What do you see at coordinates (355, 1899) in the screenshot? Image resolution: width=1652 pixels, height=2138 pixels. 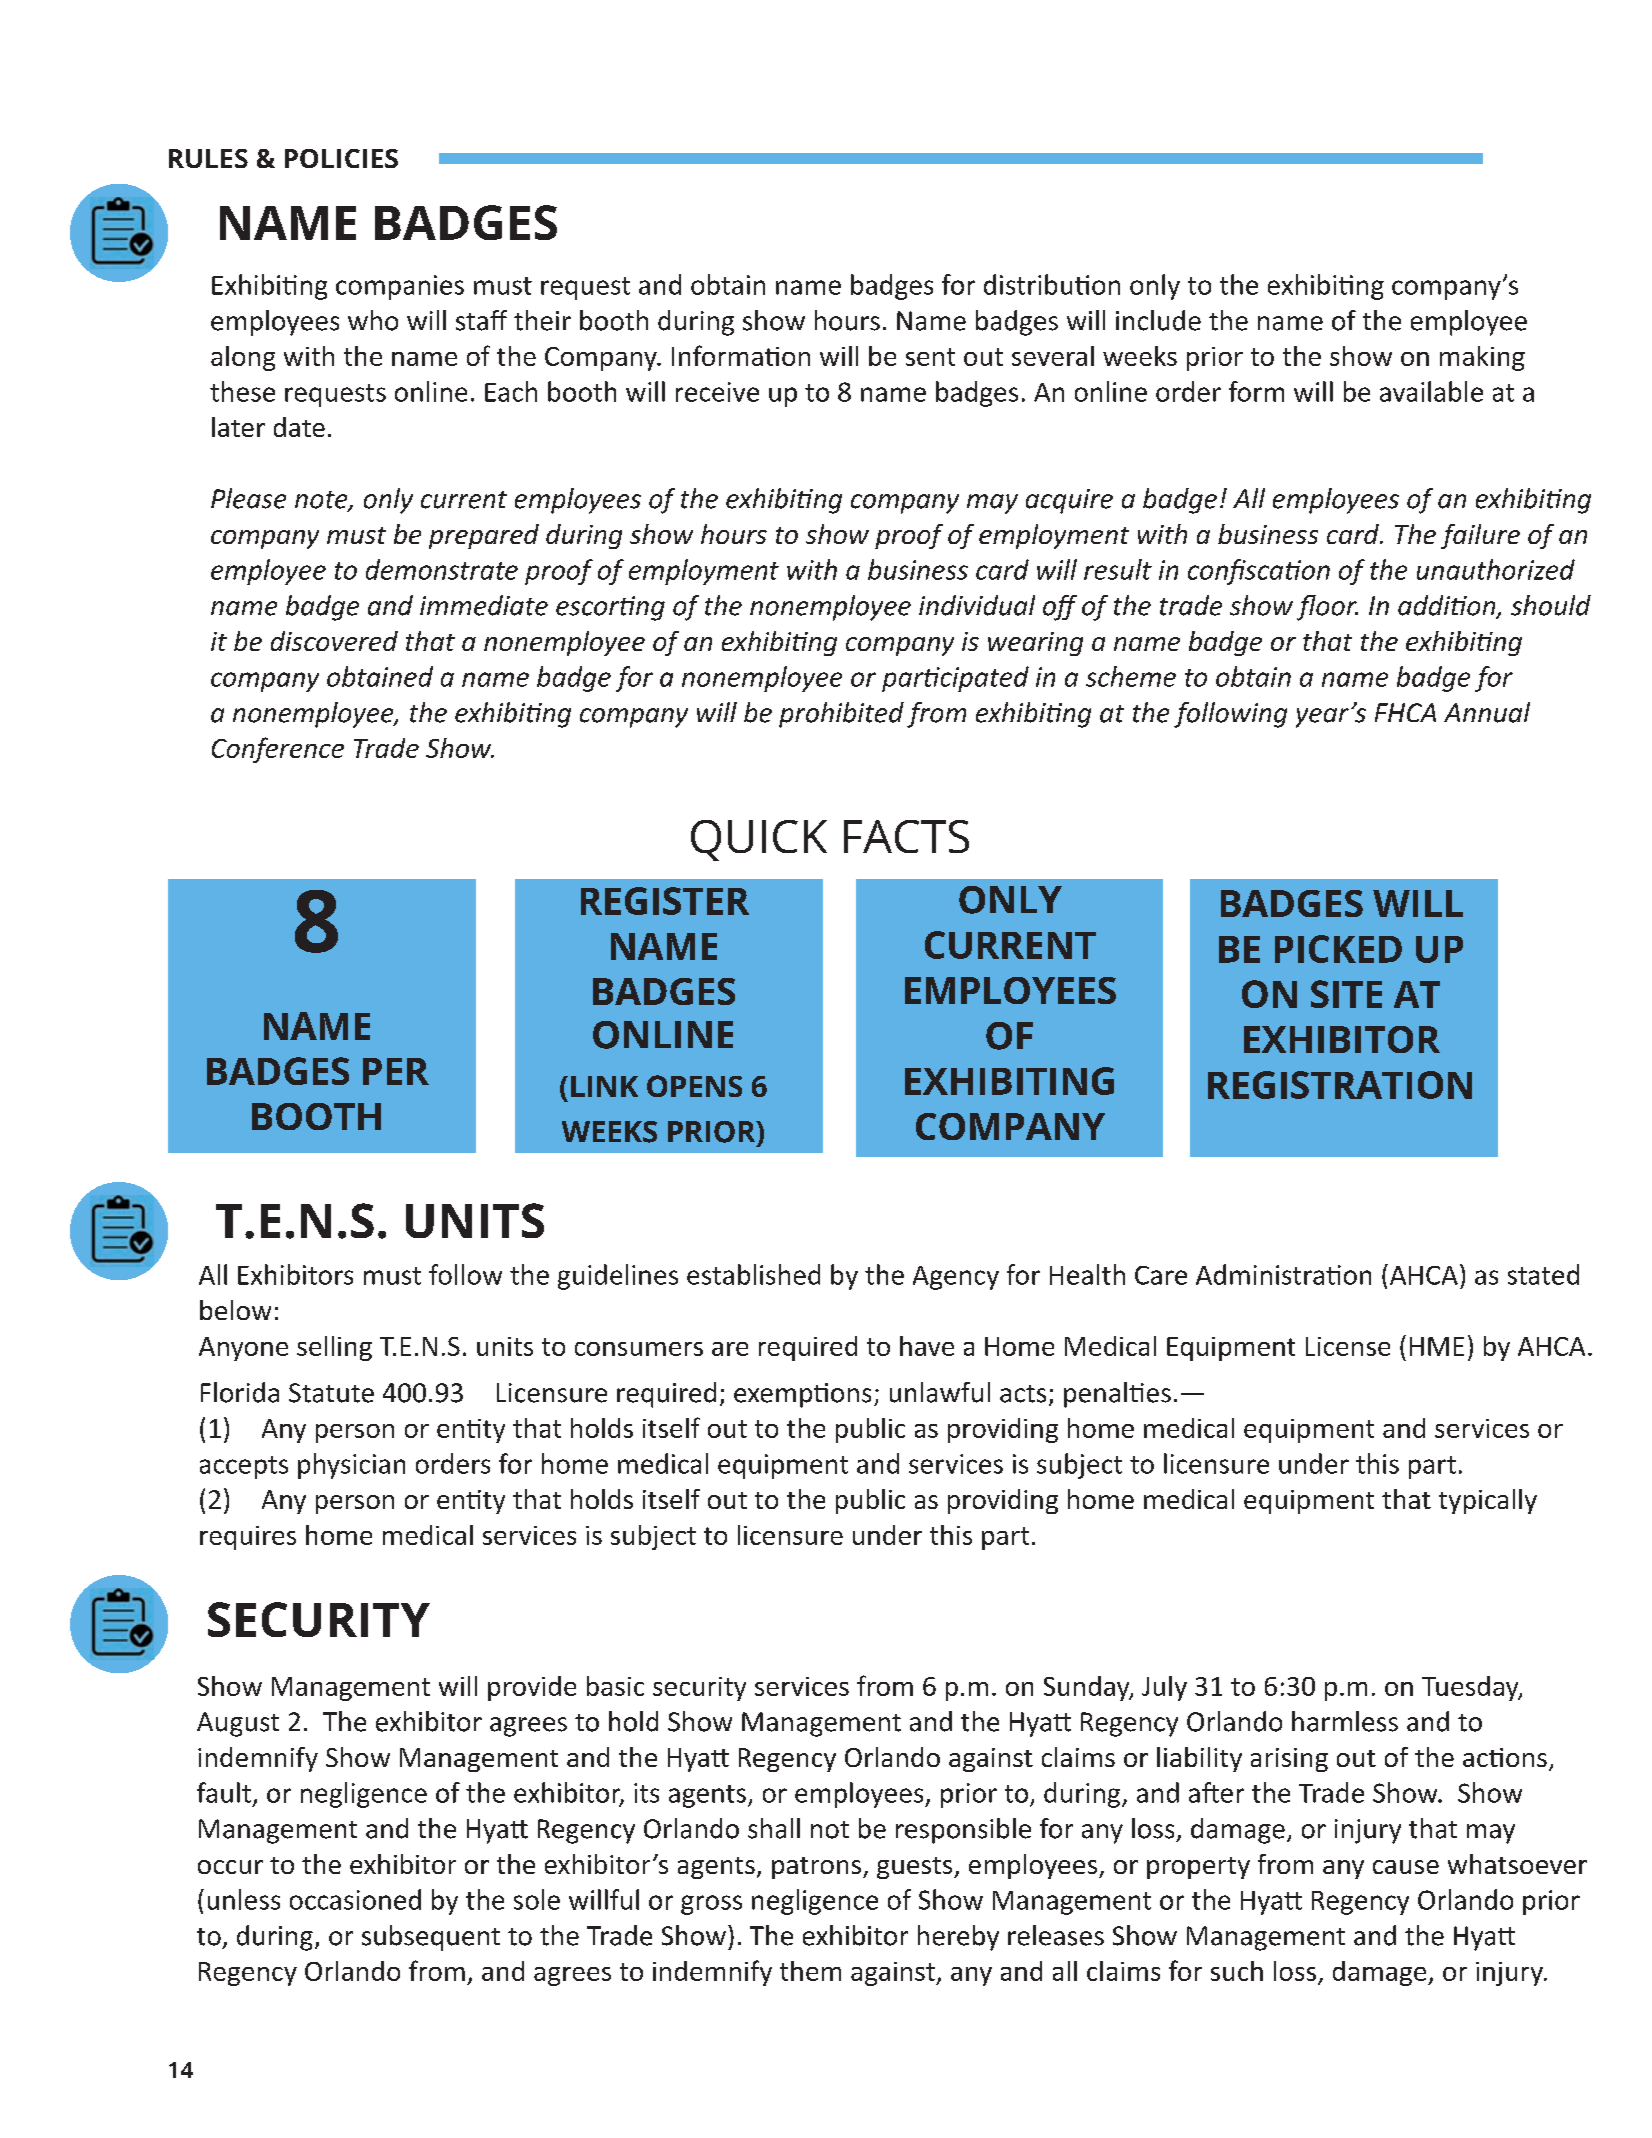 I see `occasioned` at bounding box center [355, 1899].
